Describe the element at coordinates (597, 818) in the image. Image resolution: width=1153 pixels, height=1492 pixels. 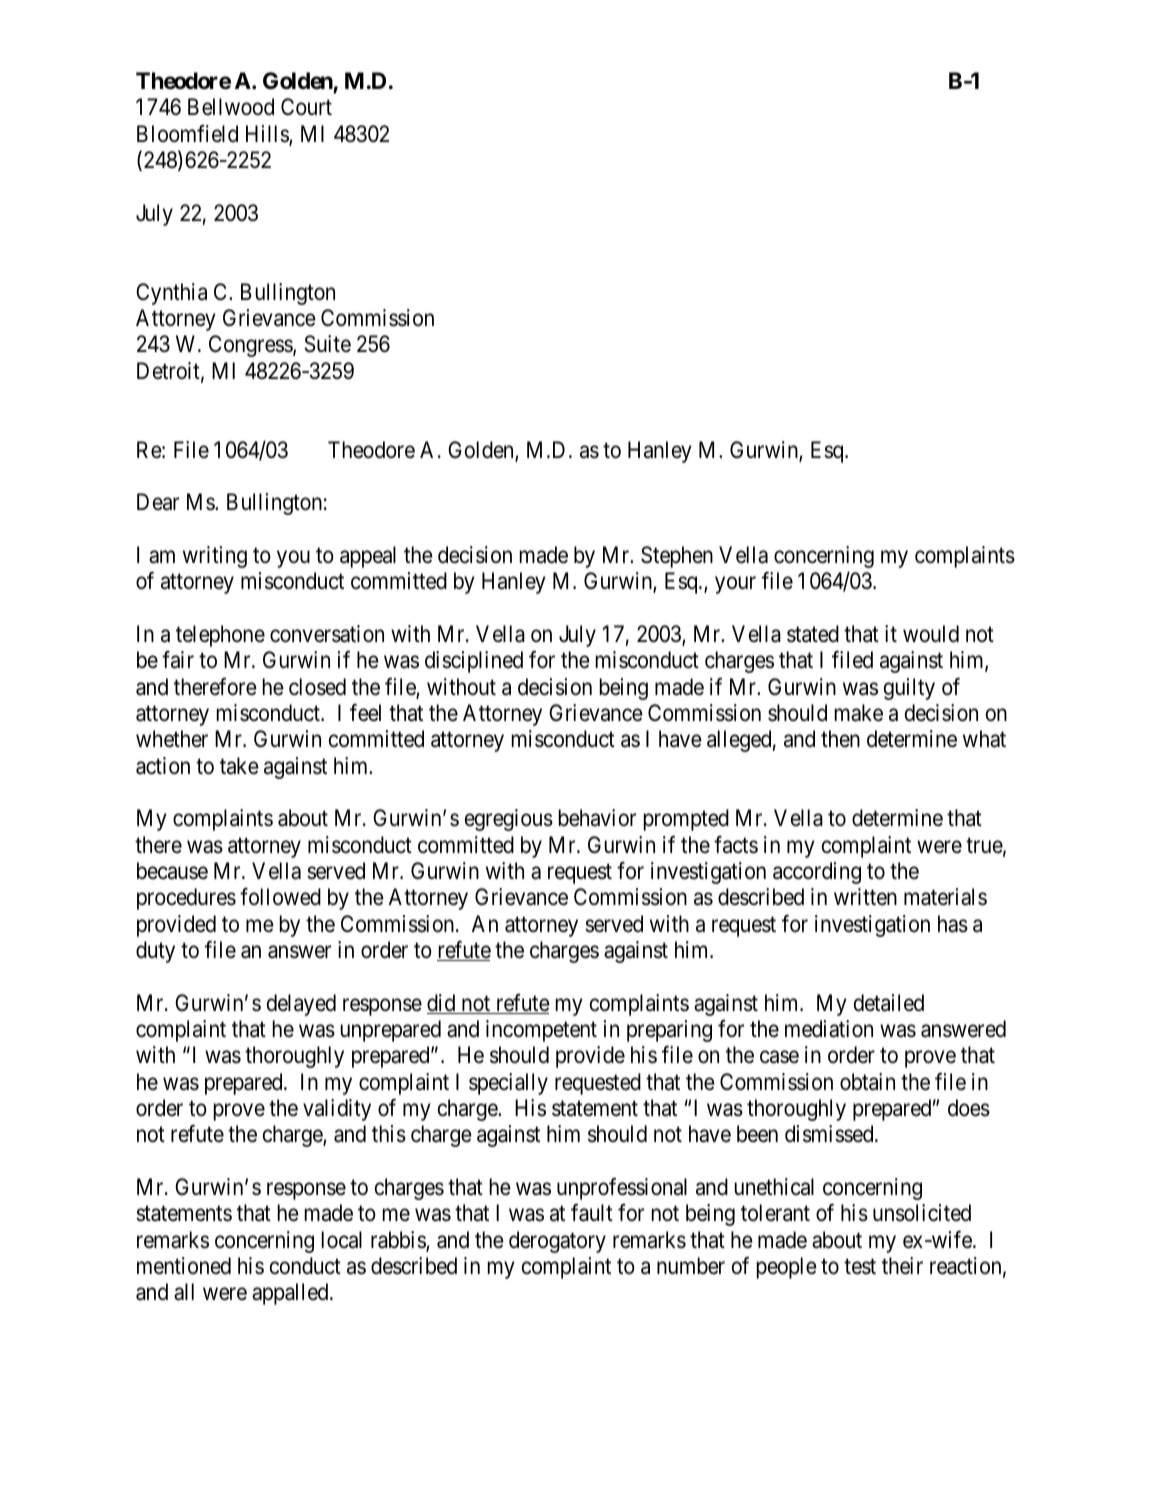
I see `behavior` at that location.
